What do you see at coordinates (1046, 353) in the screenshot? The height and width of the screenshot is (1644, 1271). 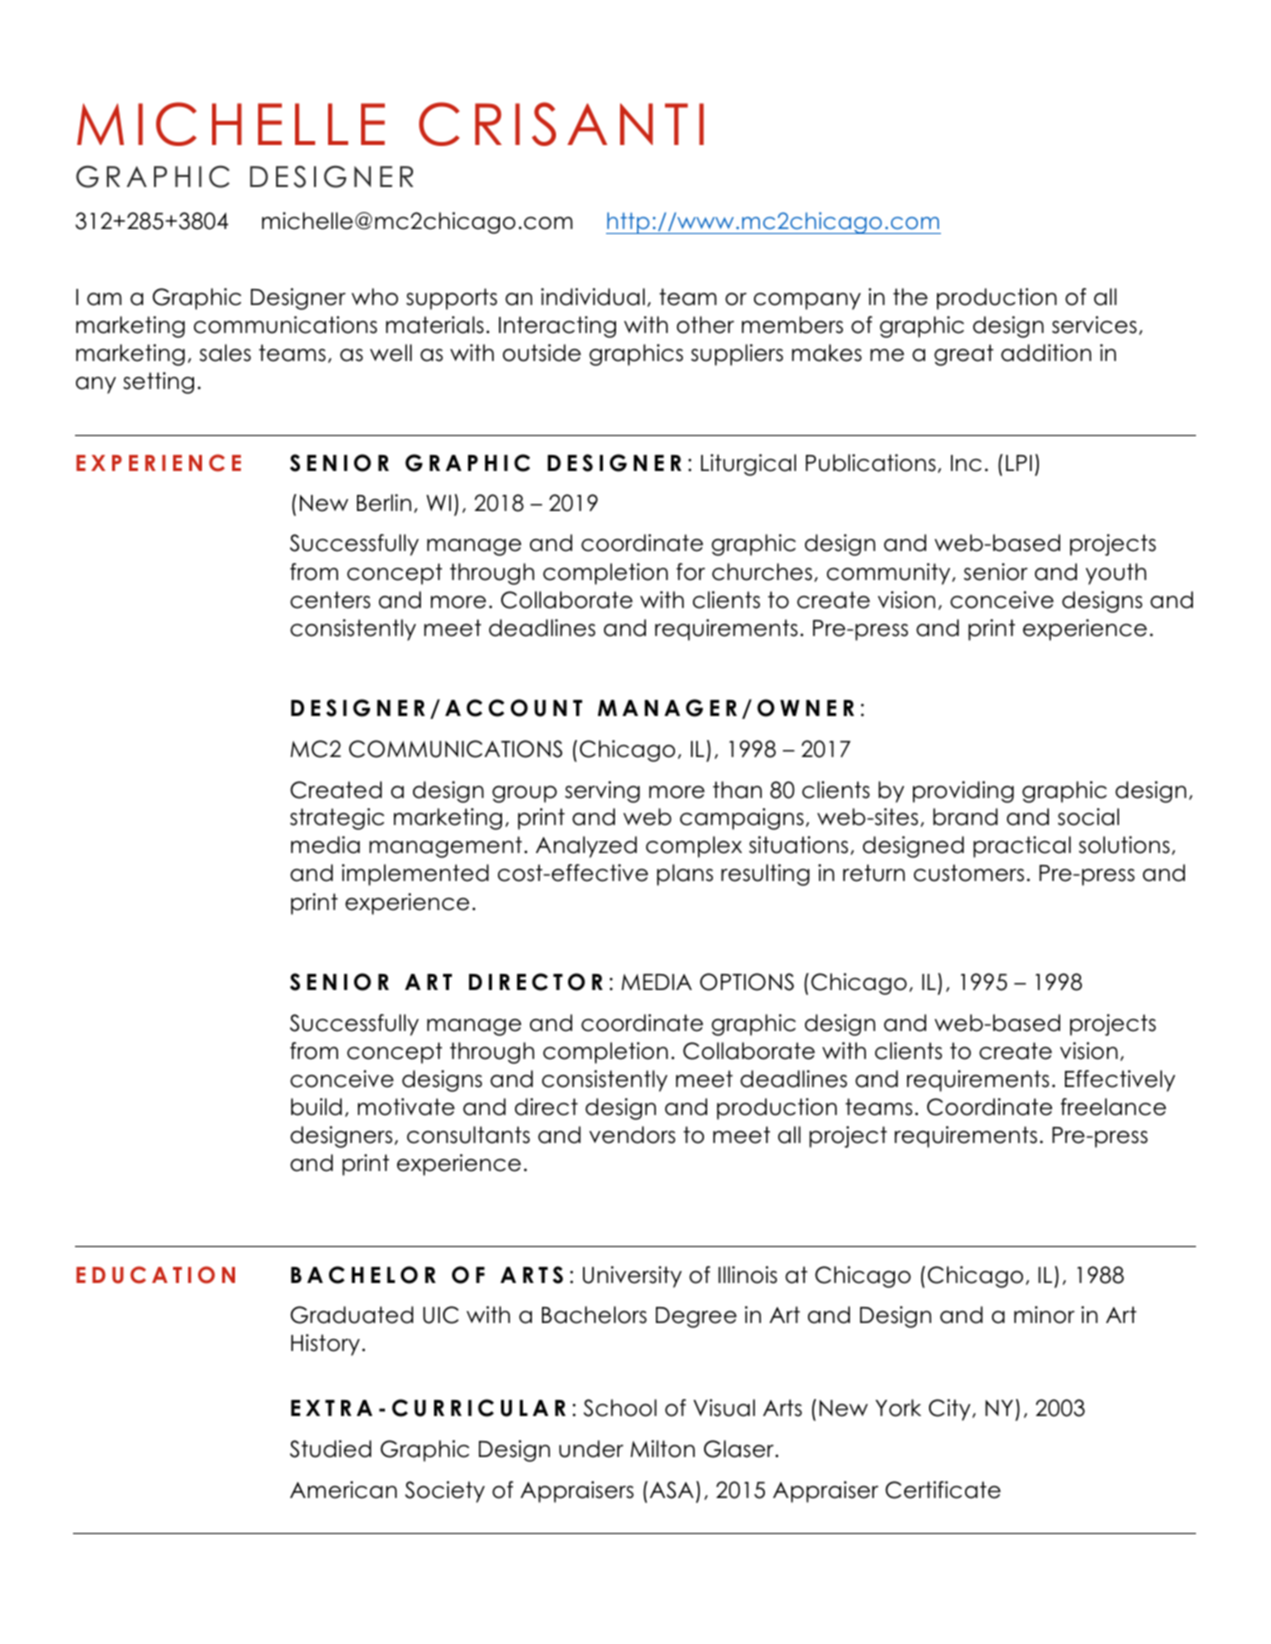 I see `addition` at bounding box center [1046, 353].
